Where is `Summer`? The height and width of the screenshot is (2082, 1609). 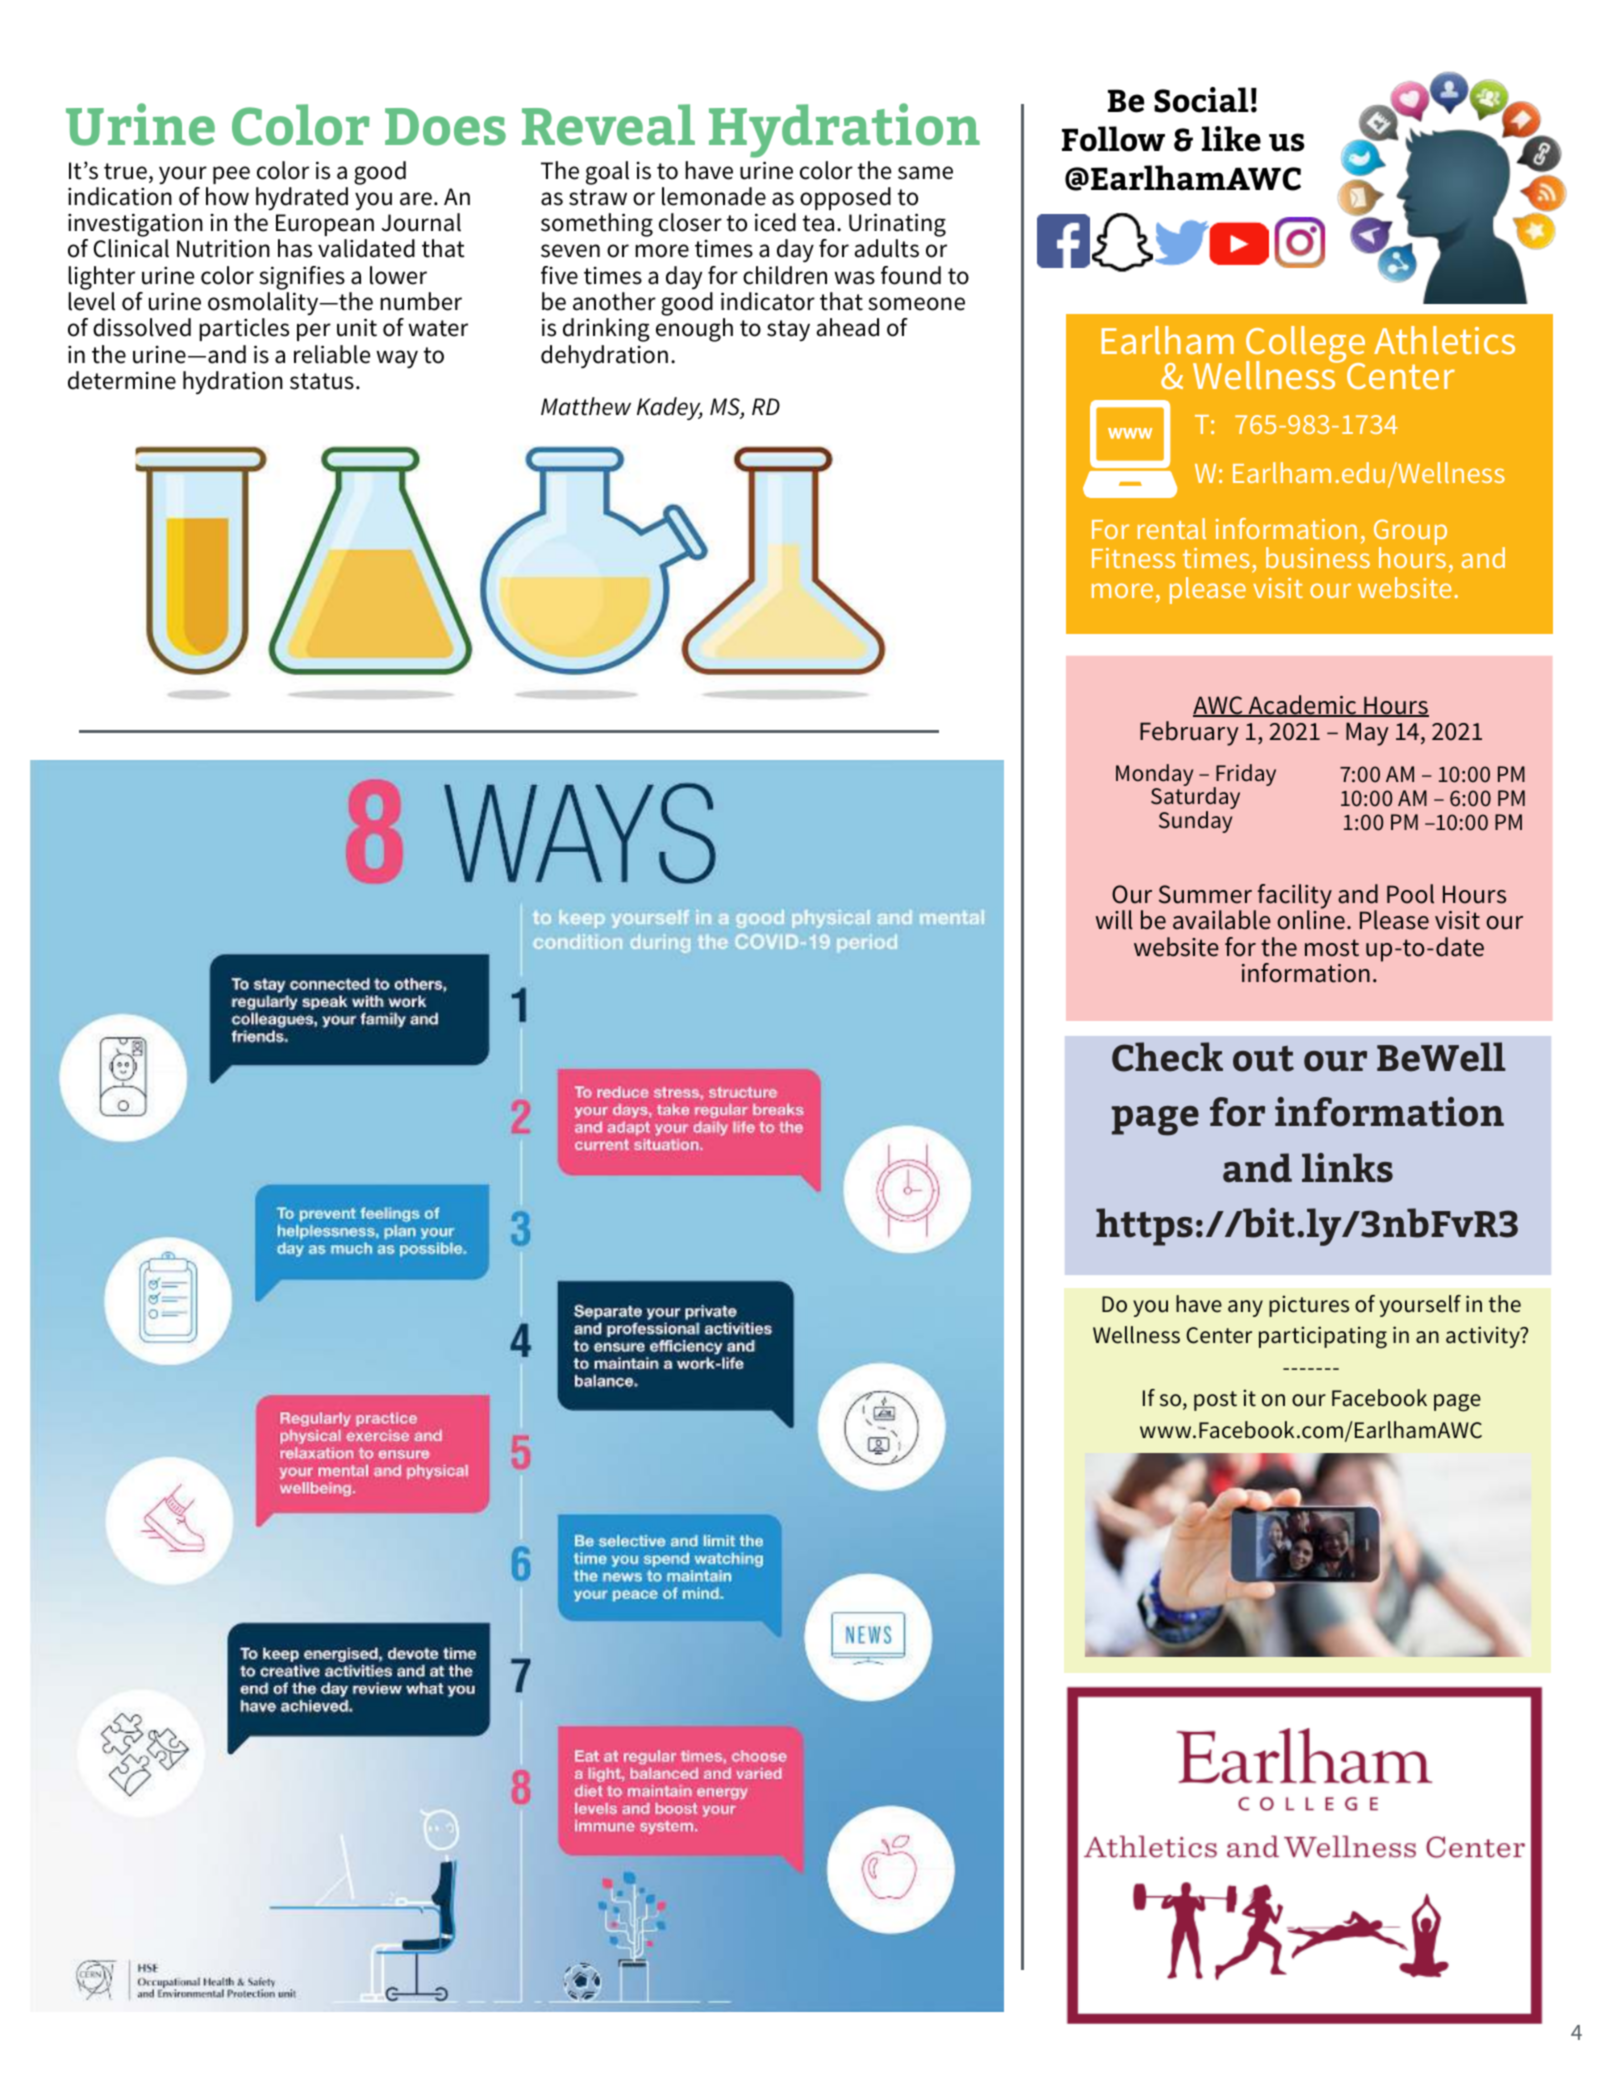 Summer is located at coordinates (1205, 894).
